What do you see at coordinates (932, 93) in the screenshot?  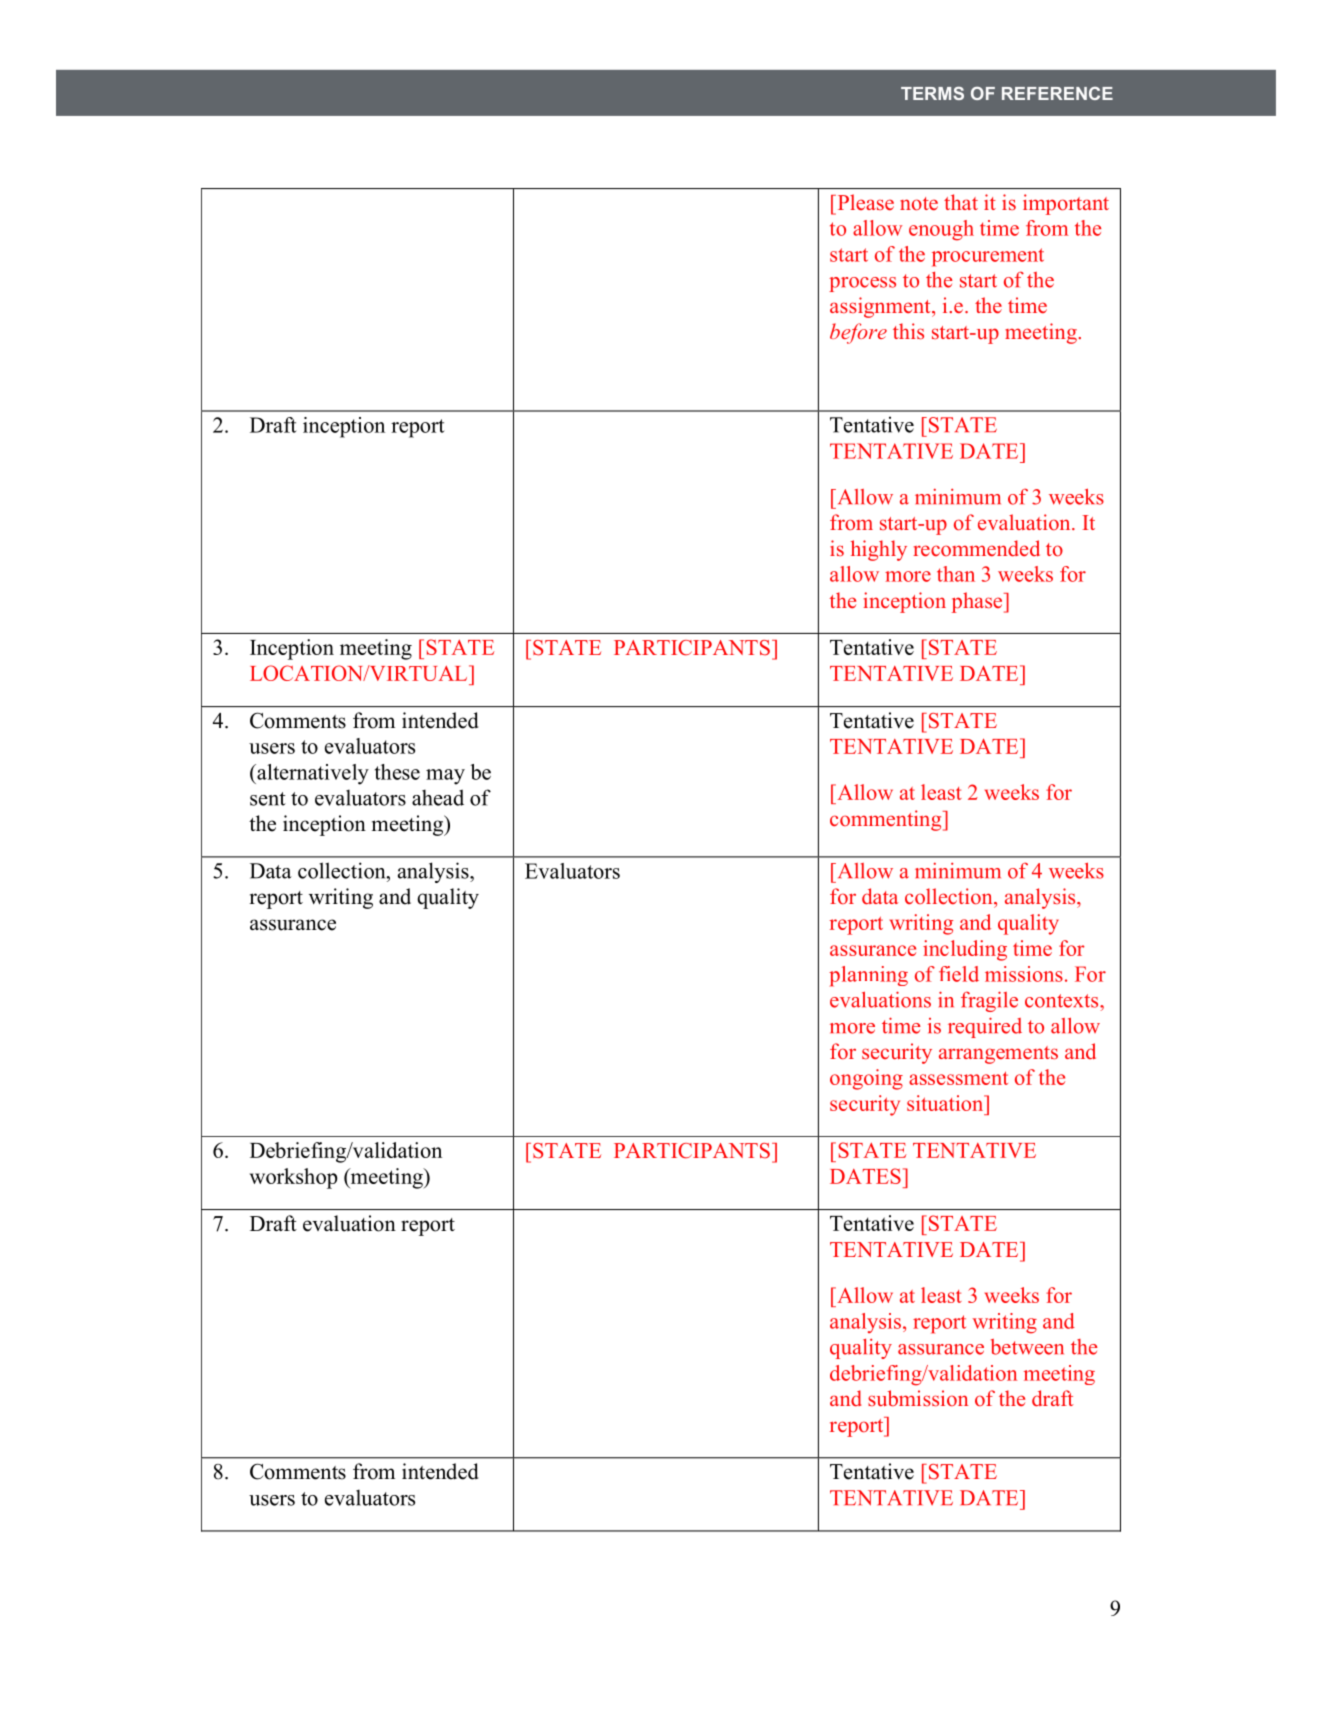 I see `TERMS` at bounding box center [932, 93].
